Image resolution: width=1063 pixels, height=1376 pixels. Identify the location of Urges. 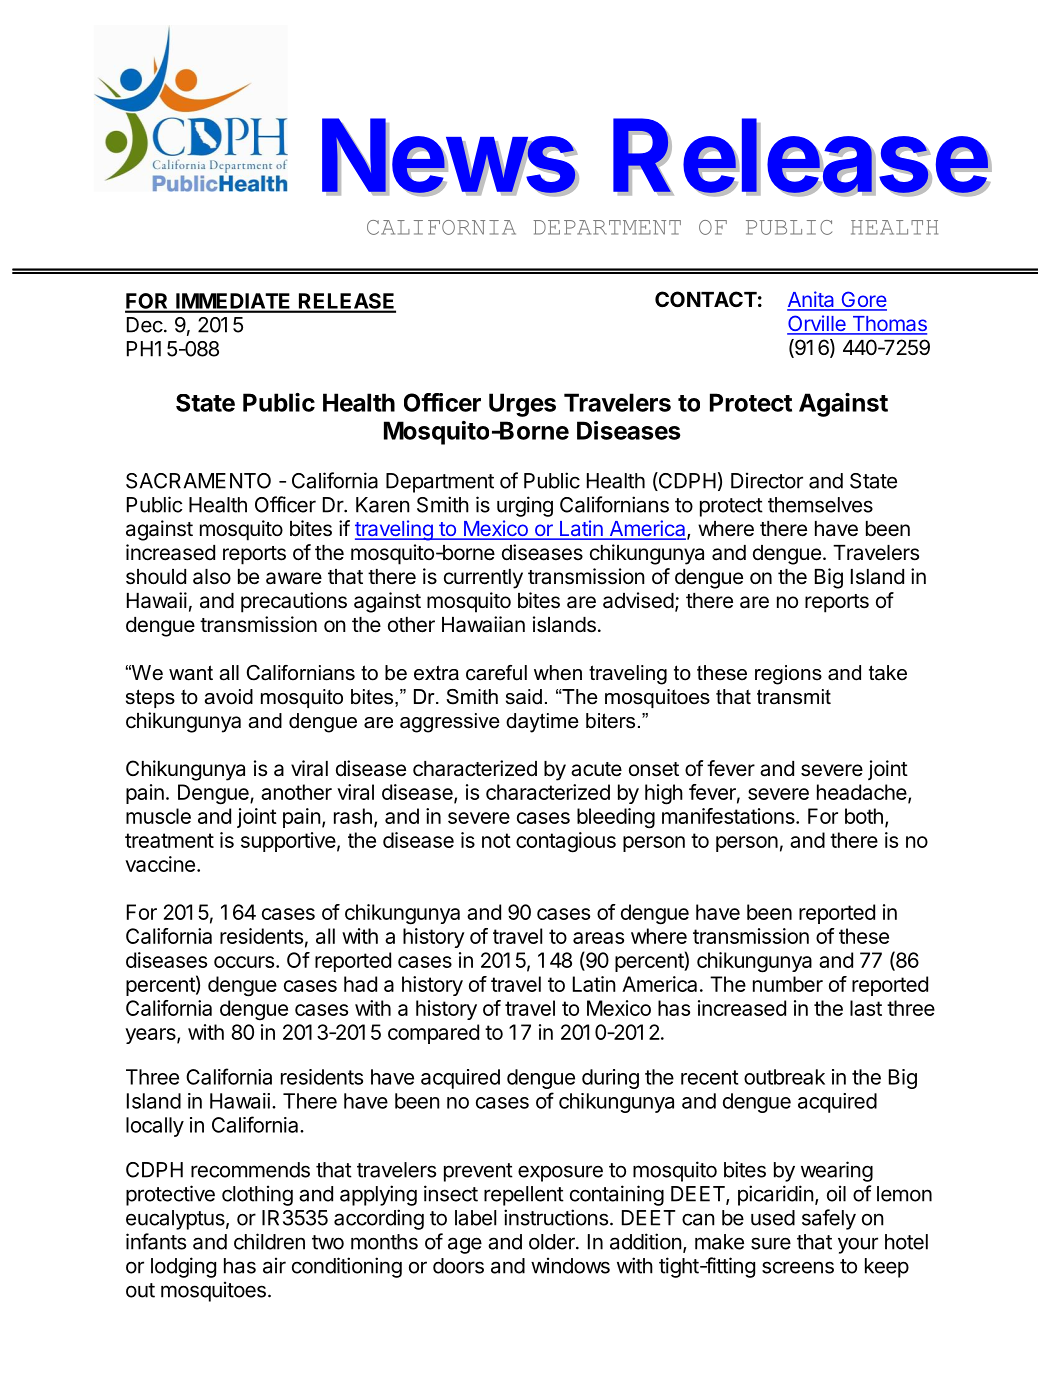
(522, 405).
